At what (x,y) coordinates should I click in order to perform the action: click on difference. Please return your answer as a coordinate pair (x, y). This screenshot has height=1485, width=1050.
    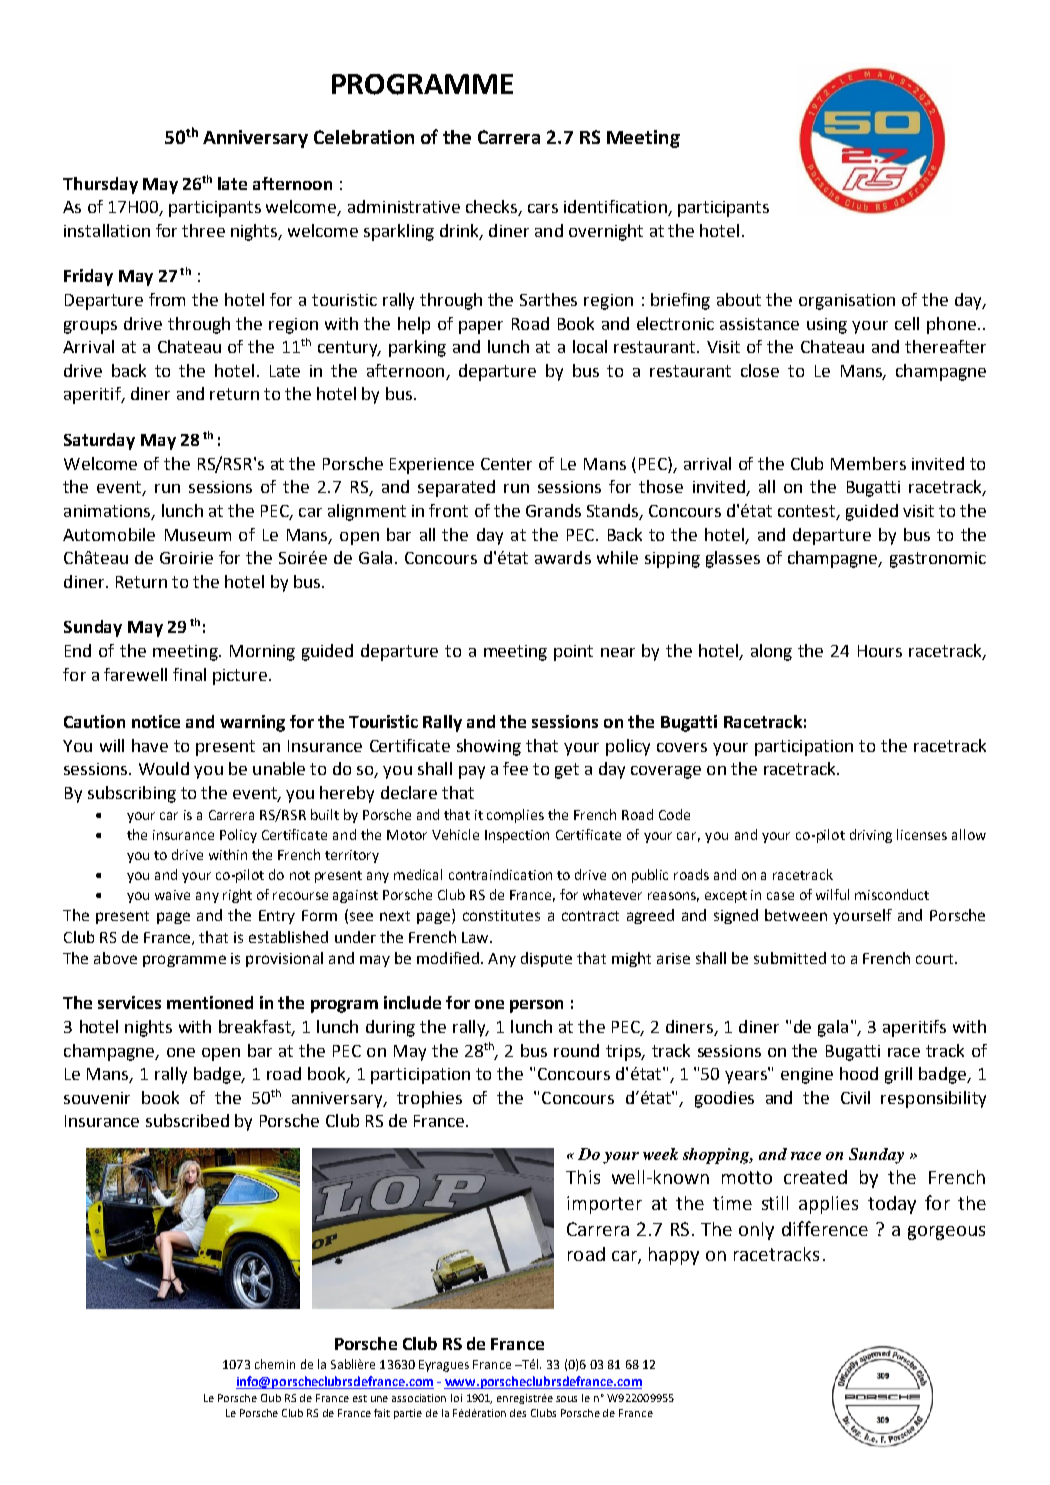
    Looking at the image, I should click on (825, 1228).
